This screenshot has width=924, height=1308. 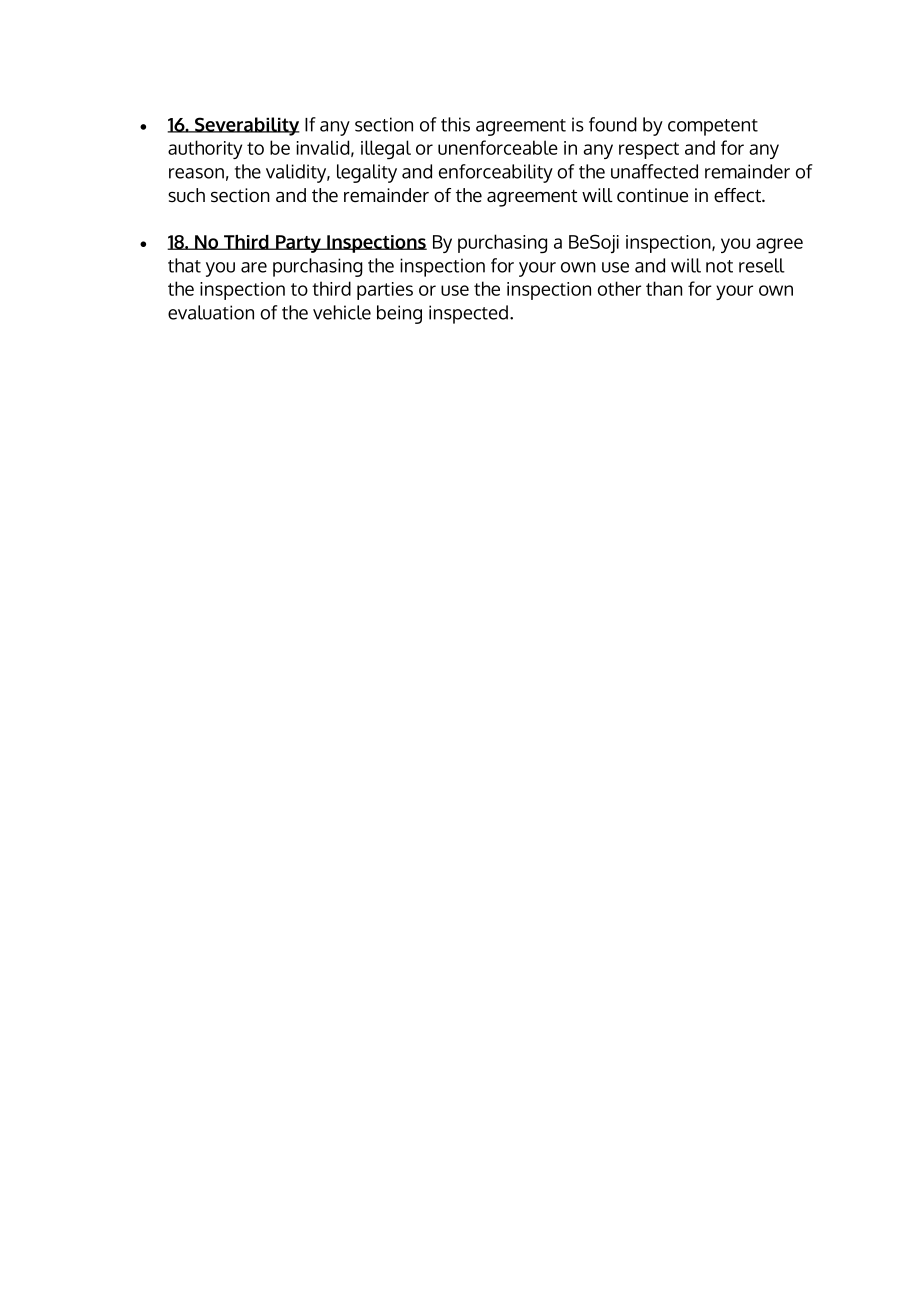 What do you see at coordinates (652, 195) in the screenshot?
I see `continue` at bounding box center [652, 195].
